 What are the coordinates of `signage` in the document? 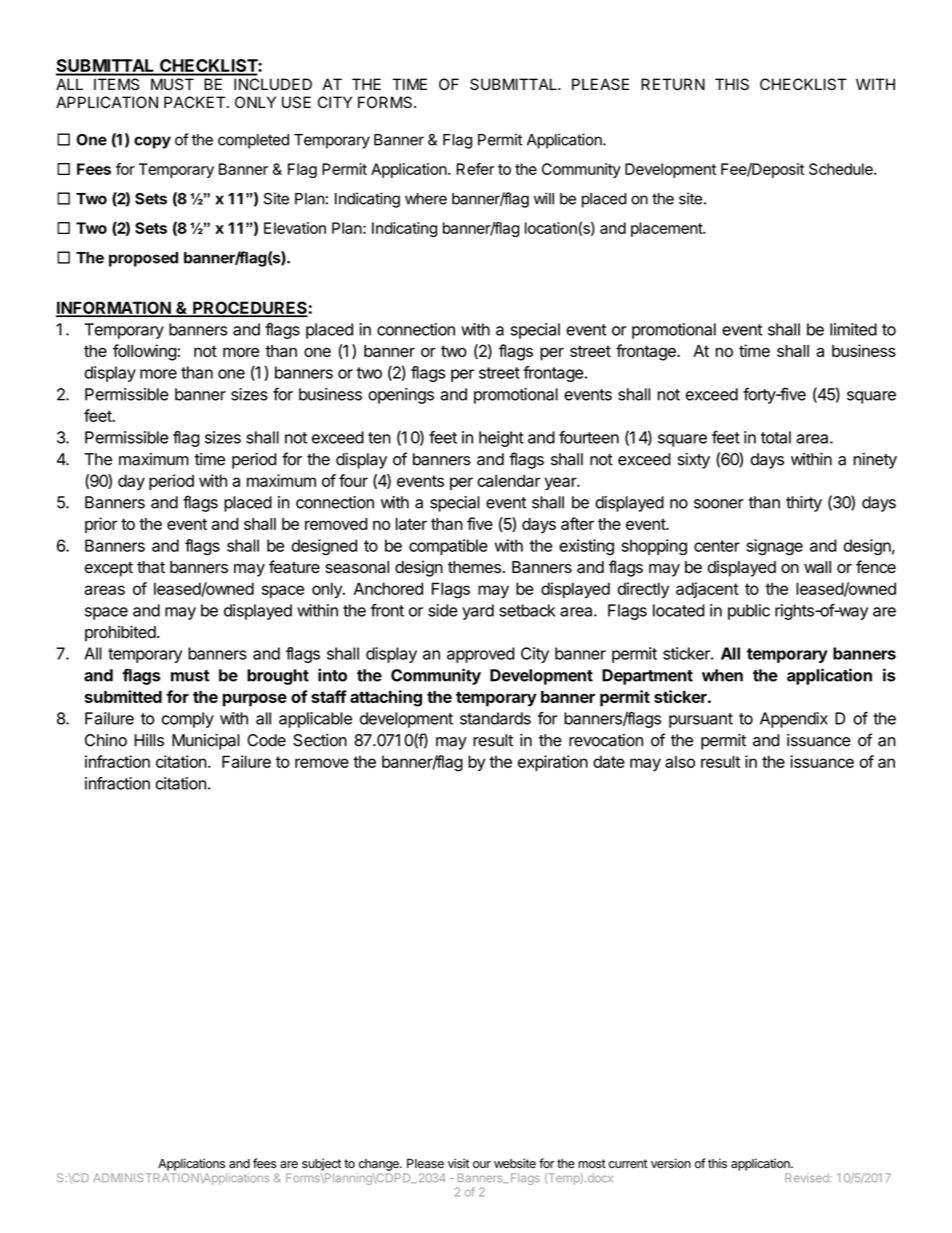 It's located at (774, 547).
